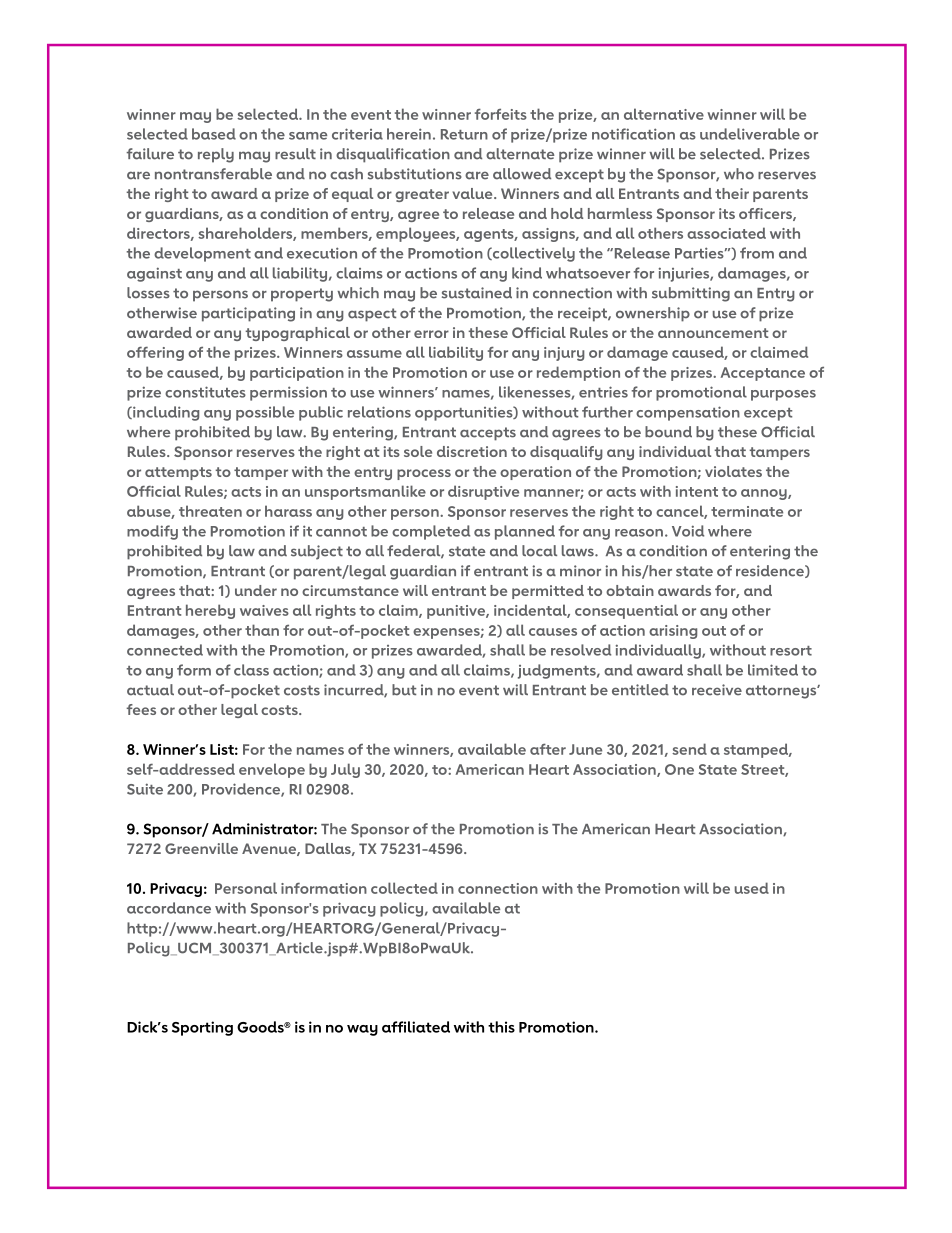 Image resolution: width=952 pixels, height=1233 pixels. I want to click on based, so click(214, 134).
